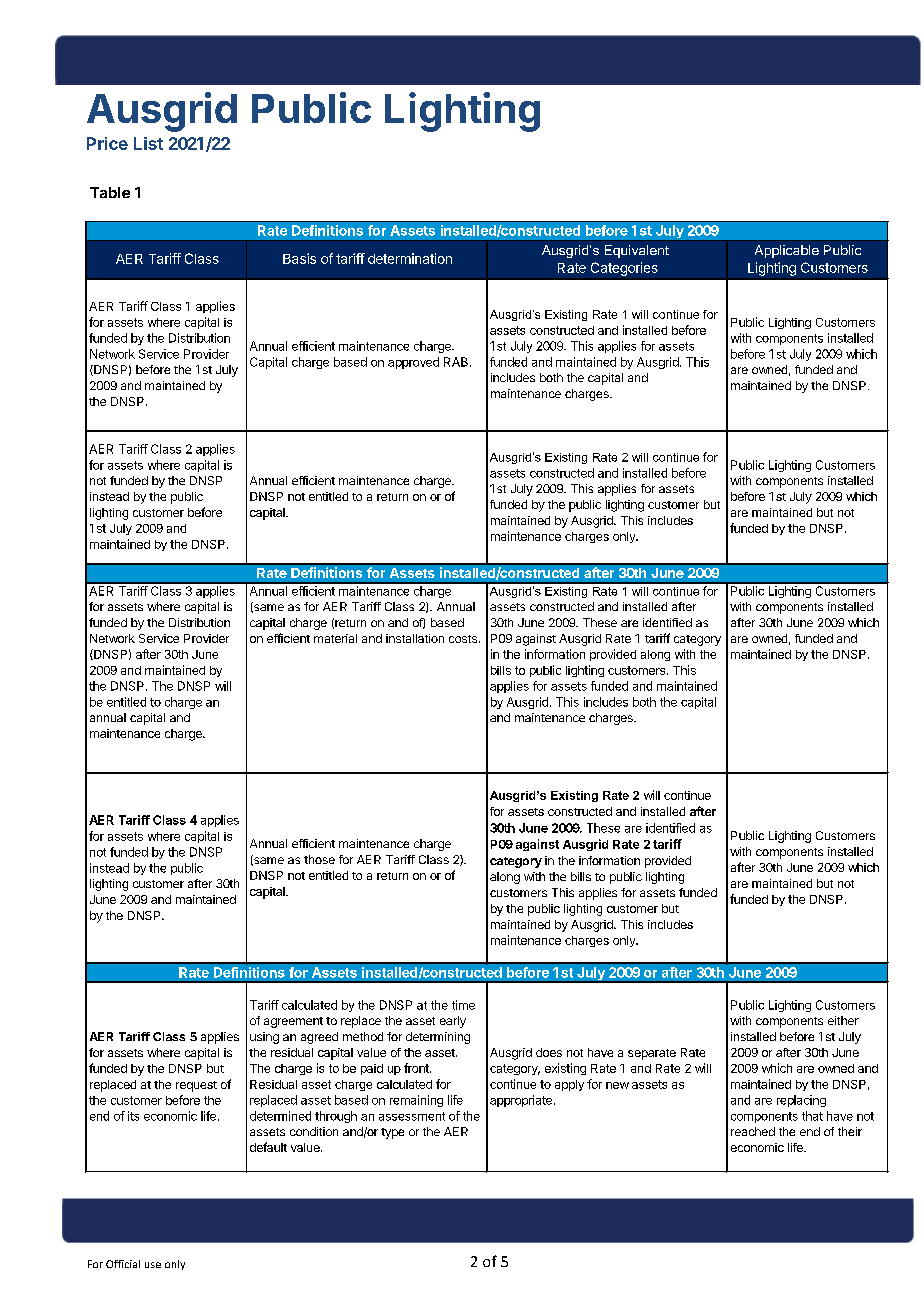 This image has width=924, height=1308. I want to click on use, so click(153, 1265).
